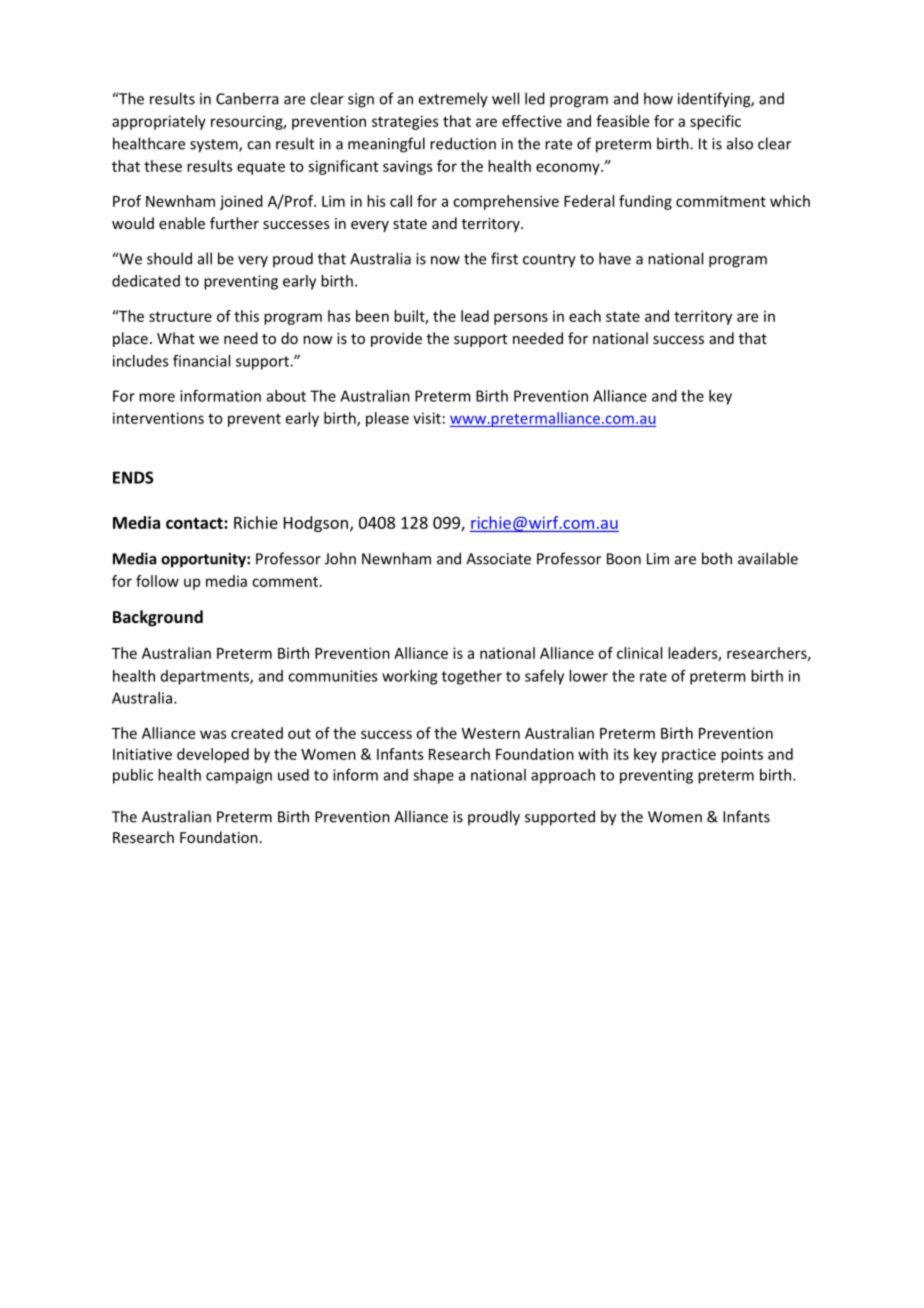 This image has width=924, height=1308. What do you see at coordinates (176, 338) in the image?
I see `What` at bounding box center [176, 338].
